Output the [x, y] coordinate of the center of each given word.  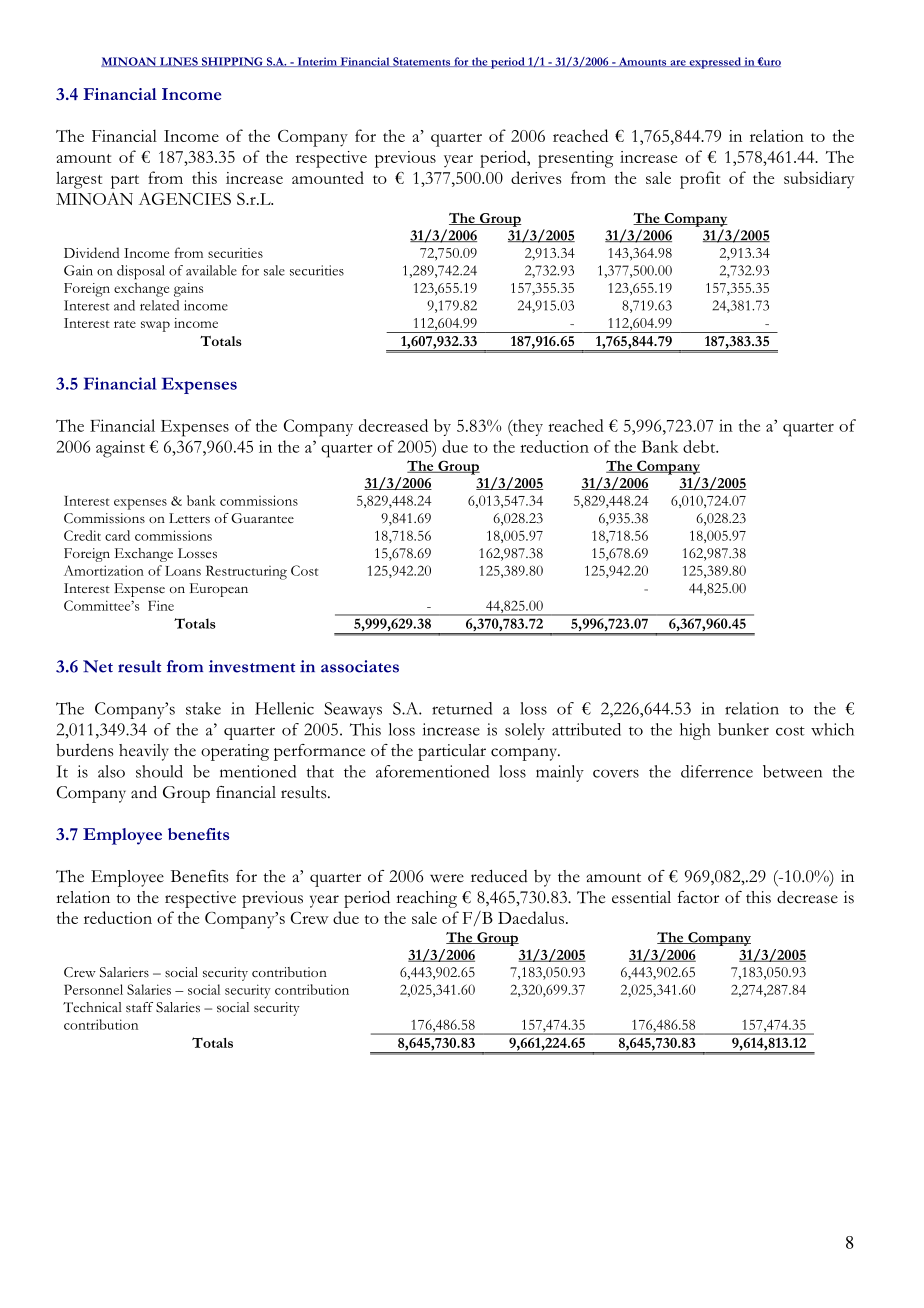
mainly [560, 773]
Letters [189, 518]
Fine [161, 605]
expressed [715, 63]
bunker [743, 729]
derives [536, 177]
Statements [422, 62]
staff [139, 1007]
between [792, 771]
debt [700, 446]
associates [360, 666]
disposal [141, 272]
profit [700, 180]
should [159, 771]
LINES [179, 62]
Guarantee [262, 518]
